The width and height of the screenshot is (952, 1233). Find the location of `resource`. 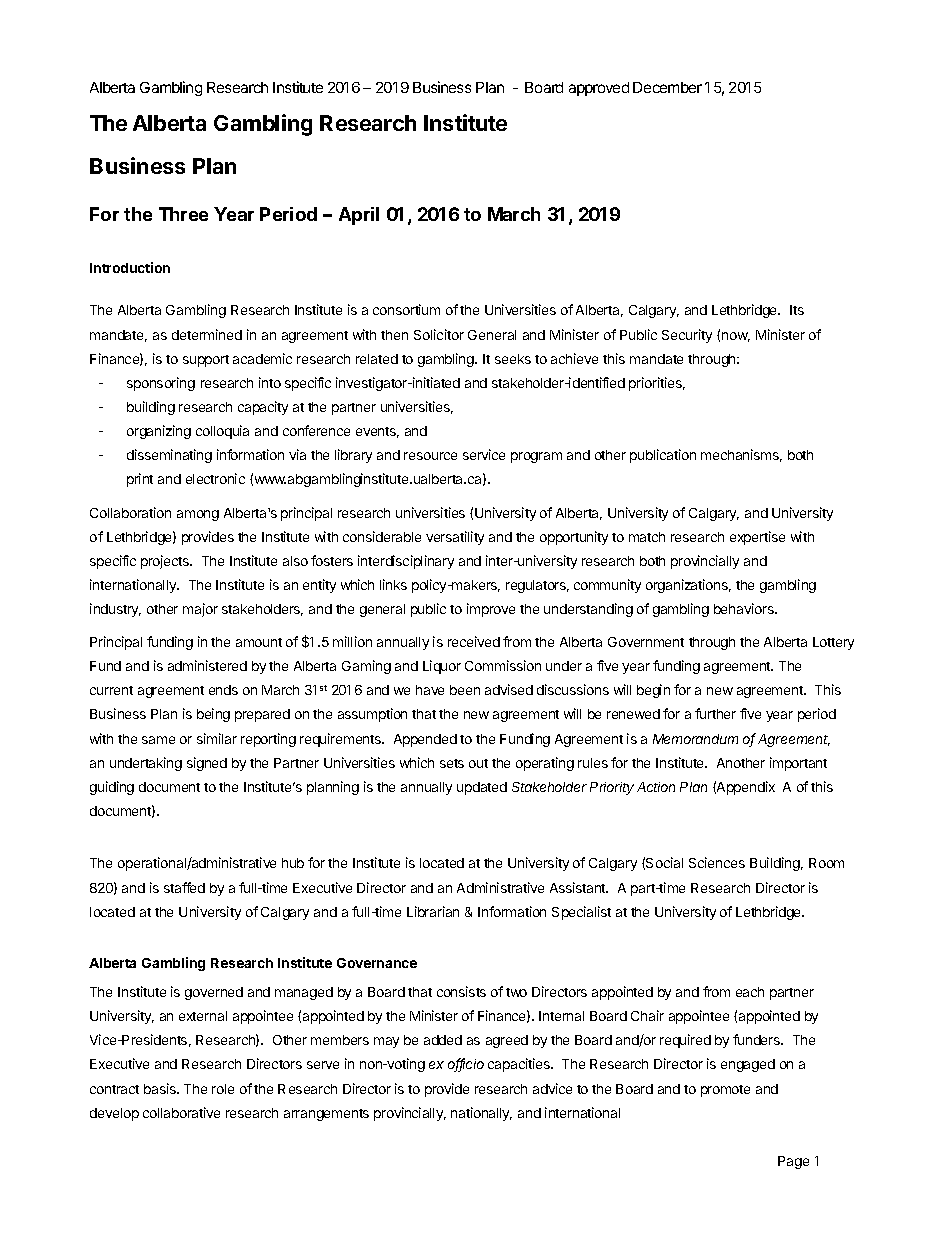

resource is located at coordinates (430, 456).
